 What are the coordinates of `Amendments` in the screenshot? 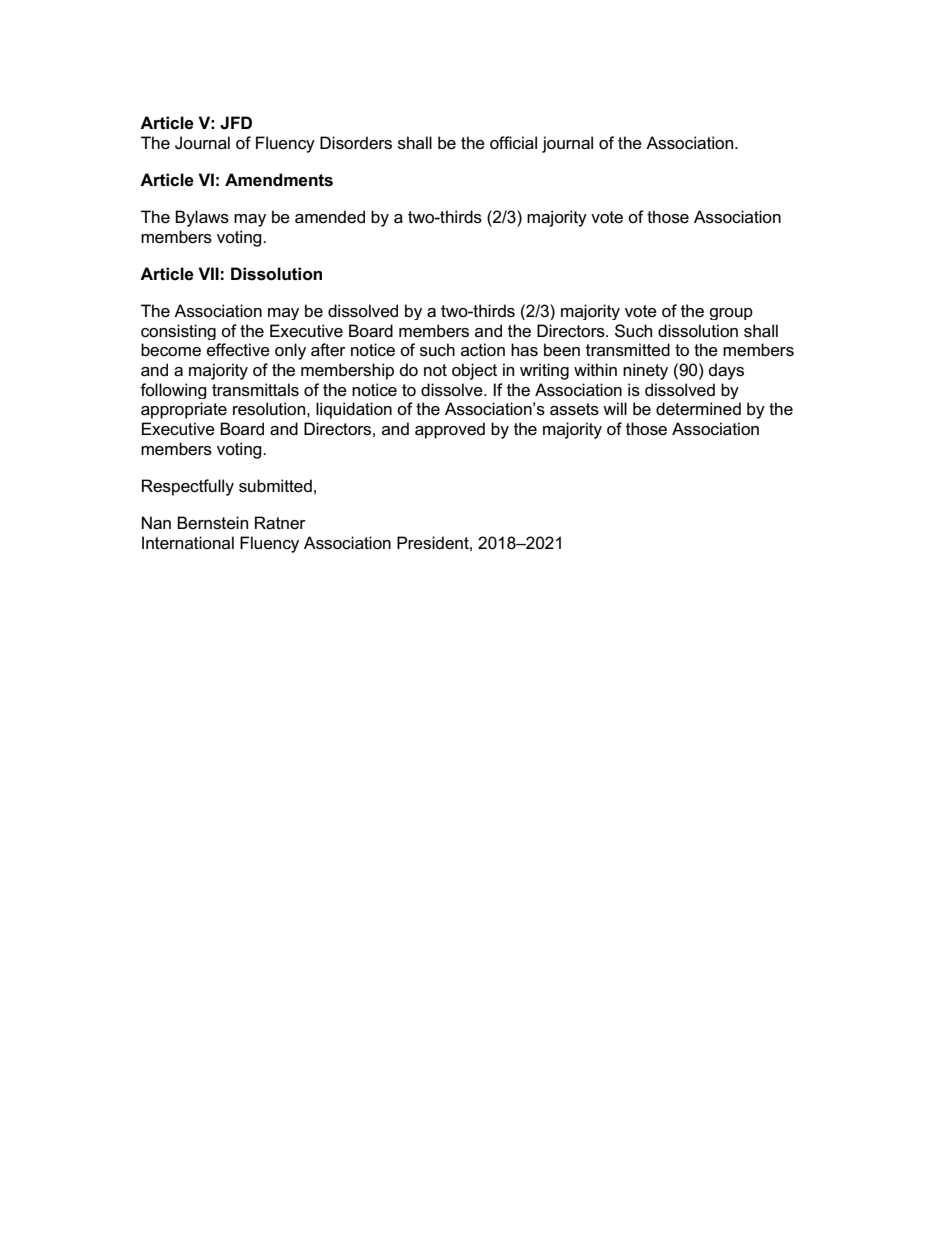 It's located at (279, 180).
